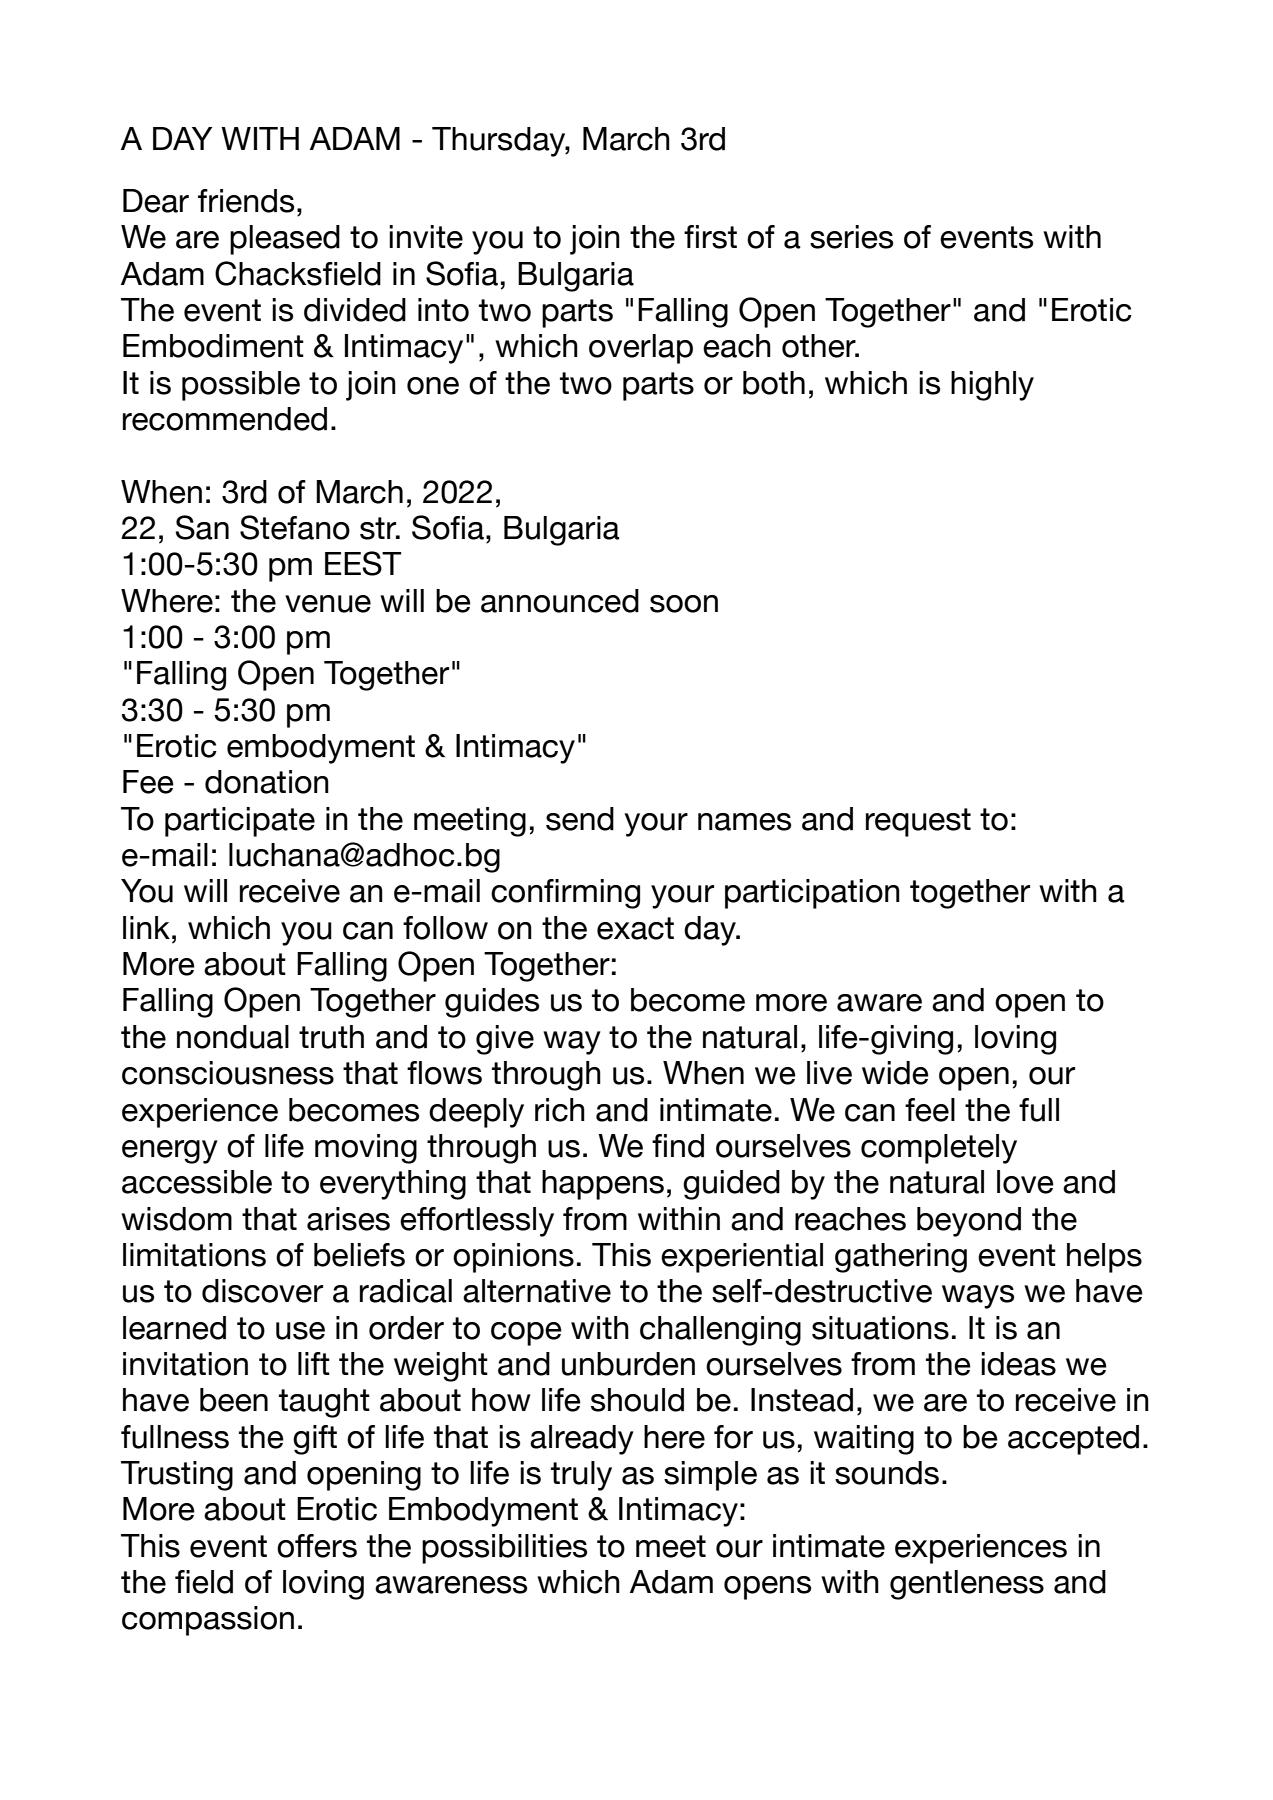 This screenshot has height=1800, width=1273. What do you see at coordinates (504, 1549) in the screenshot?
I see `possibilities` at bounding box center [504, 1549].
